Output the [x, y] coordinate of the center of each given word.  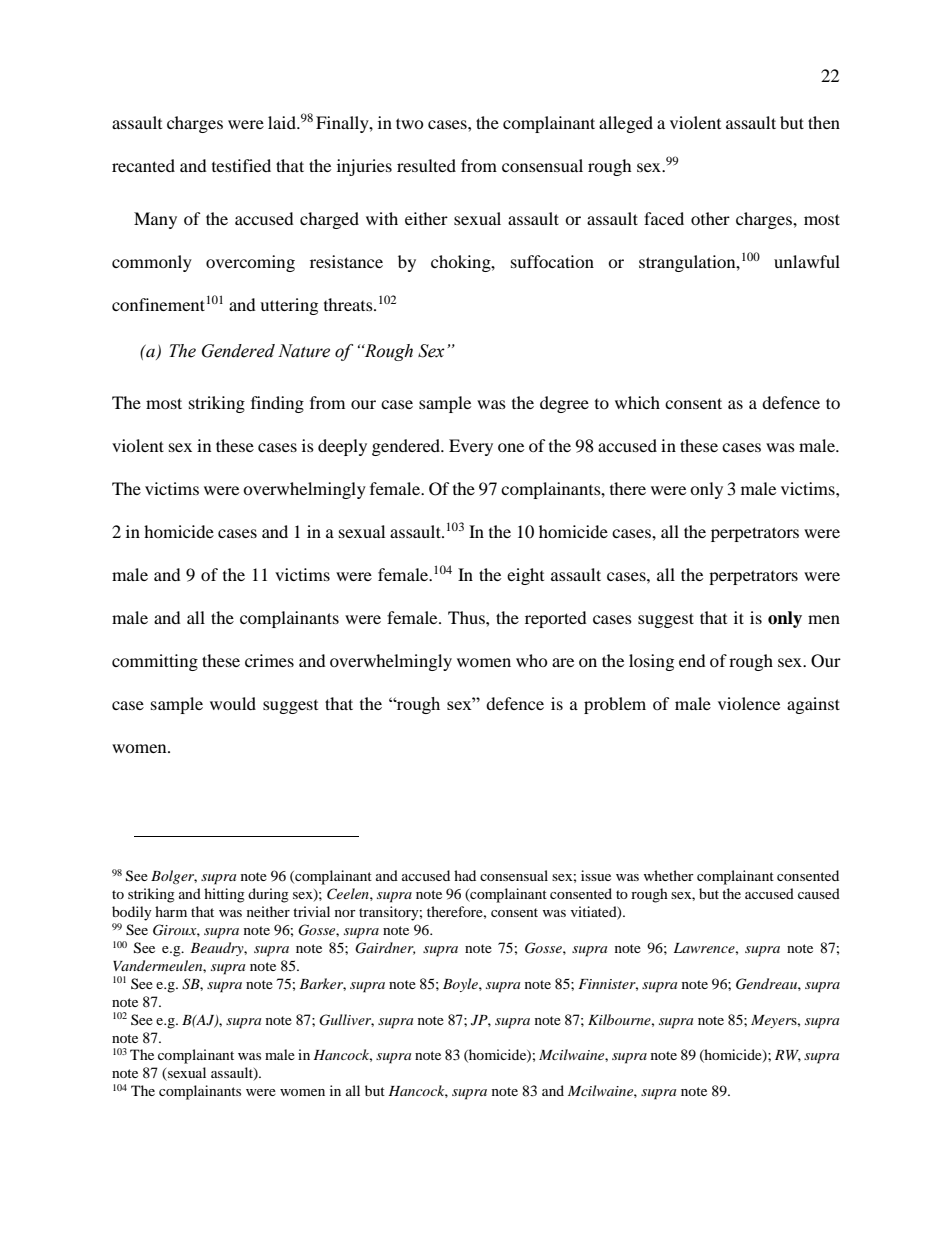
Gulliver [346, 1020]
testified [241, 165]
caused [819, 893]
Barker [322, 984]
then [824, 122]
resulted [426, 165]
